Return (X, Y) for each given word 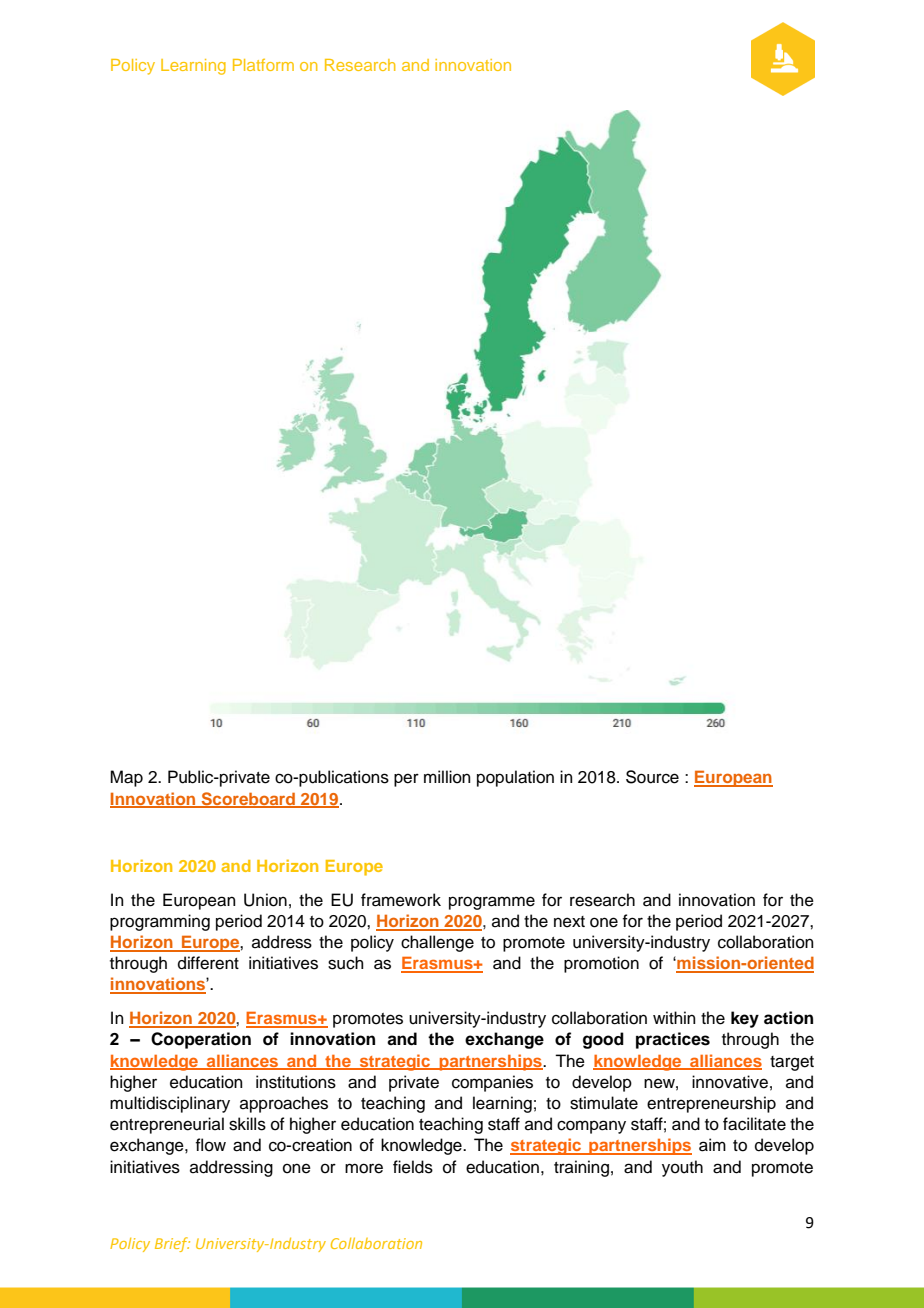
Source (652, 777)
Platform (263, 65)
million (447, 777)
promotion (601, 964)
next (569, 922)
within (674, 1017)
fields (413, 1167)
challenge (437, 943)
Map (126, 778)
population (515, 778)
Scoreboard (248, 799)
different (208, 963)
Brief (172, 1244)
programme (492, 903)
